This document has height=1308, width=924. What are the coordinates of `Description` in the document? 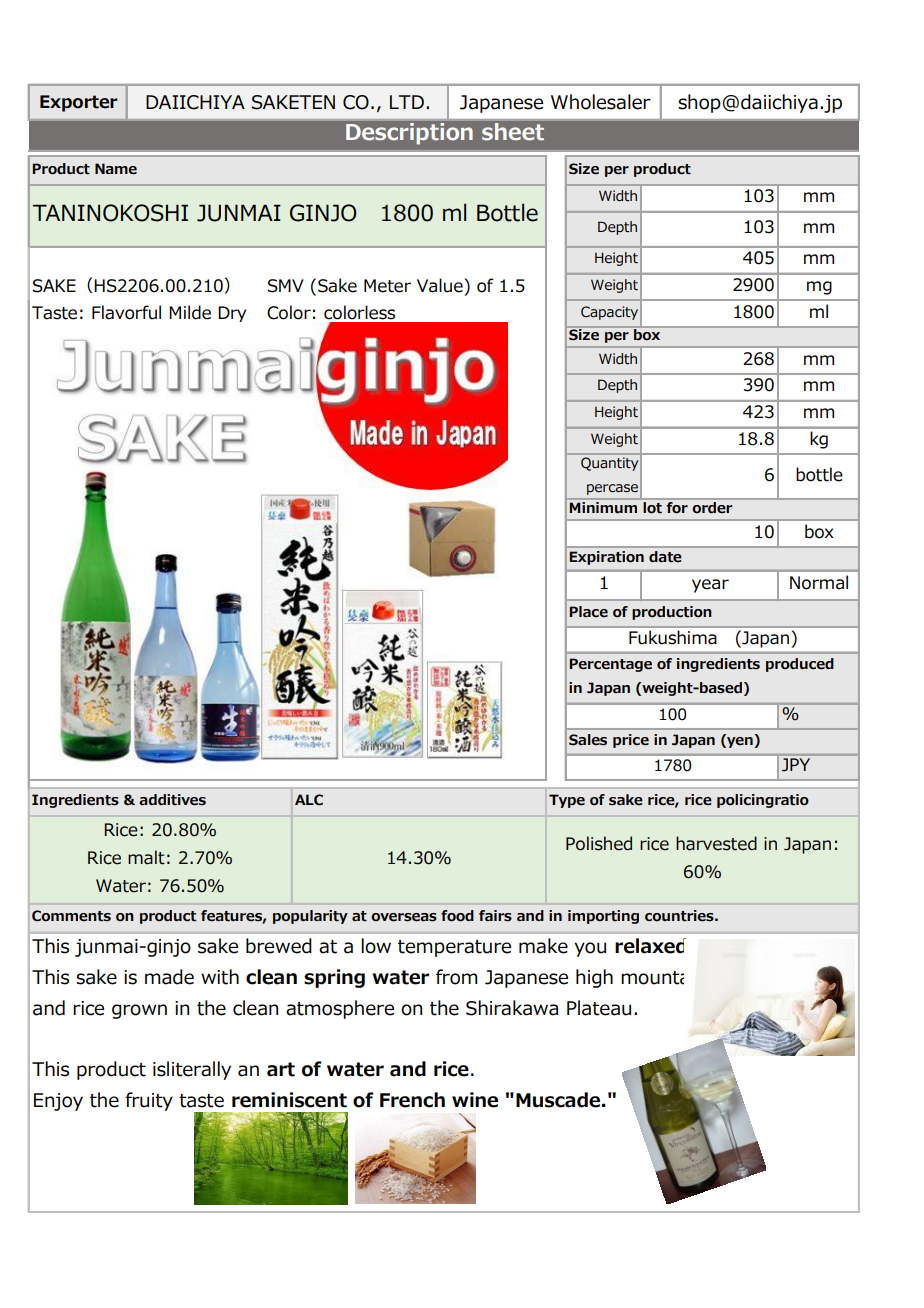 It's located at (409, 133).
